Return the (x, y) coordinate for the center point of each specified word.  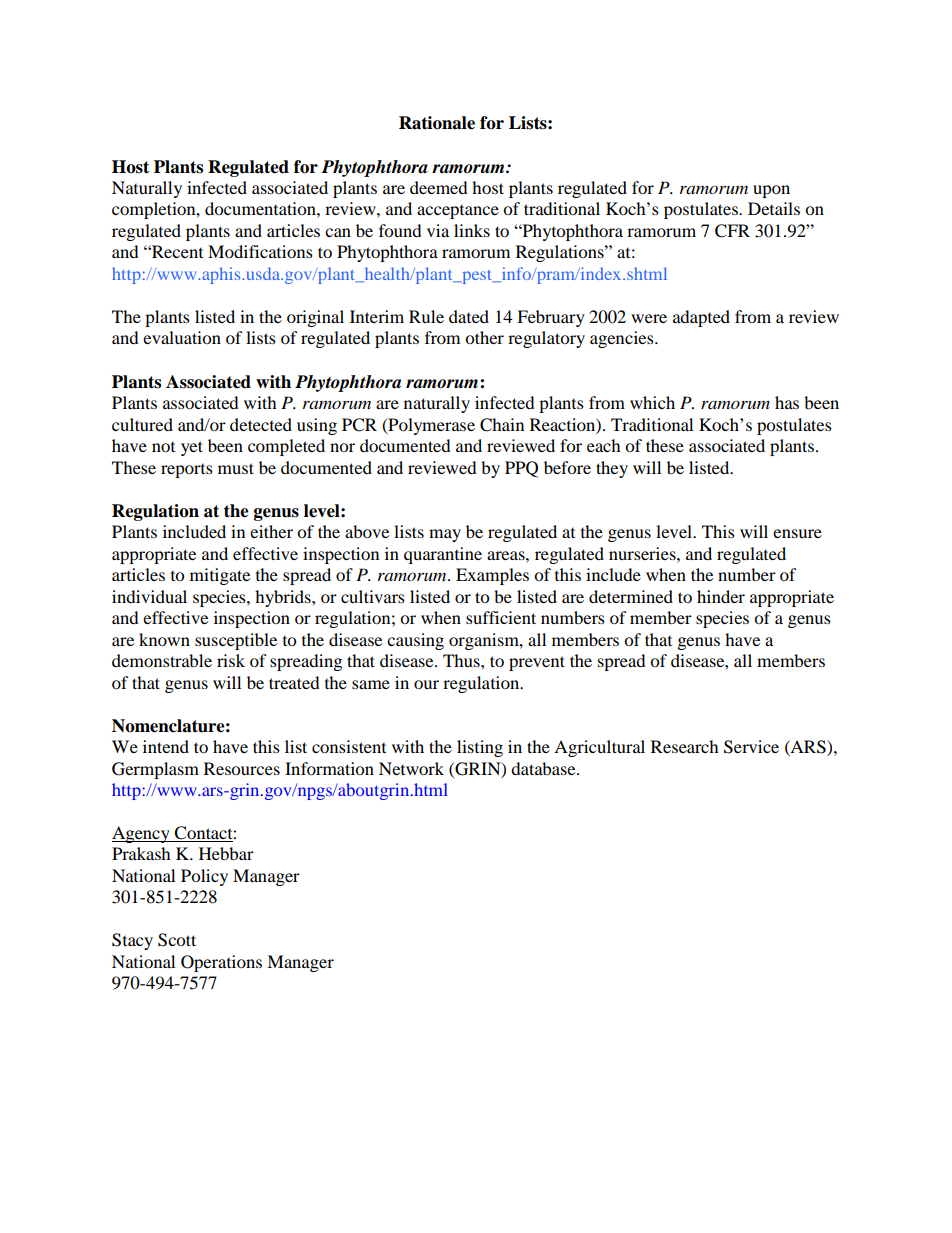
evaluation (182, 337)
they (612, 469)
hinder (721, 596)
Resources (242, 768)
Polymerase (430, 426)
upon (771, 191)
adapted (701, 318)
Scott (177, 940)
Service (751, 747)
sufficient (501, 617)
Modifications (260, 251)
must (236, 468)
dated (469, 316)
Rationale (437, 123)
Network (411, 768)
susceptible (236, 641)
